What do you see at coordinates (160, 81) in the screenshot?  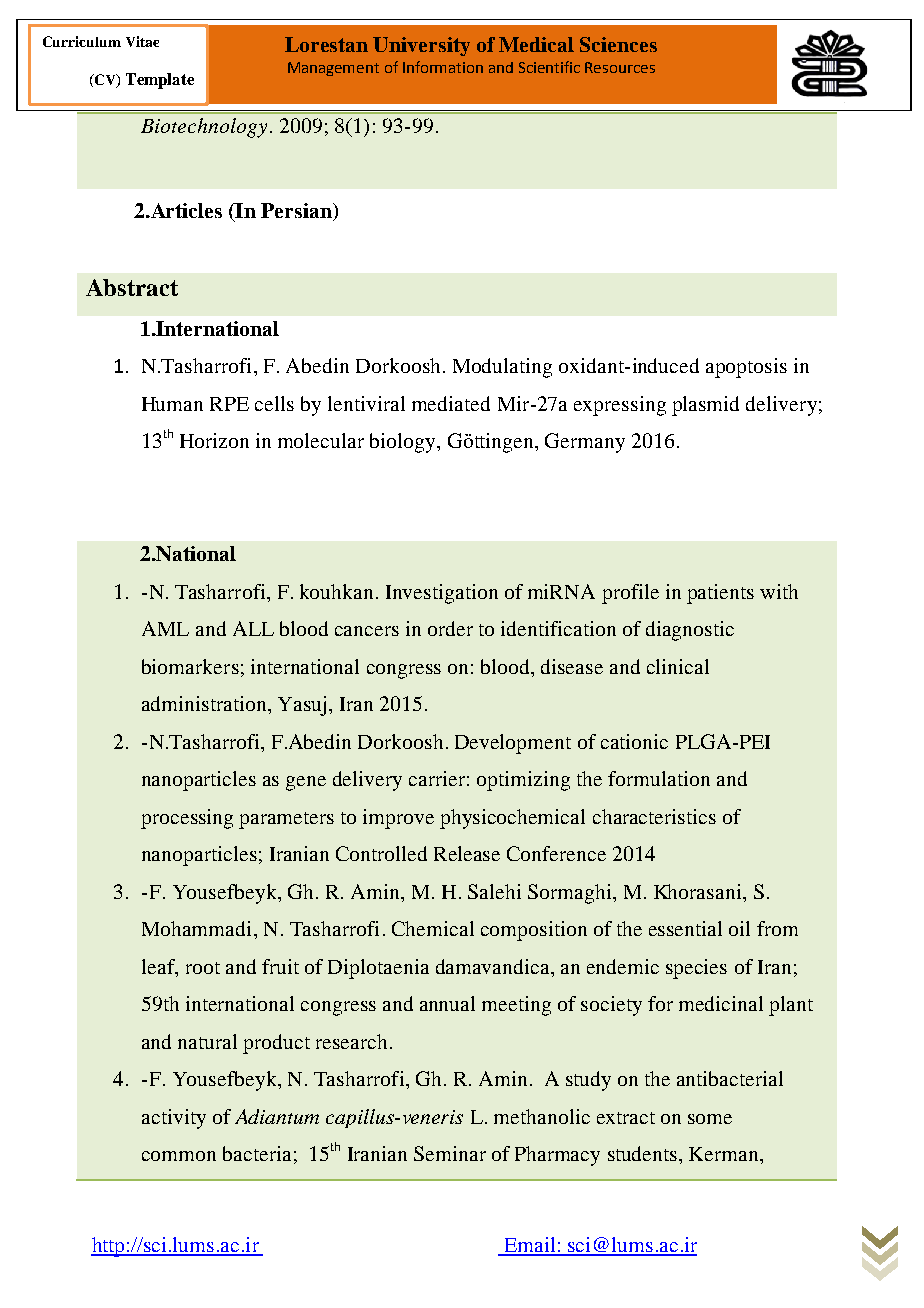 I see `Template` at bounding box center [160, 81].
